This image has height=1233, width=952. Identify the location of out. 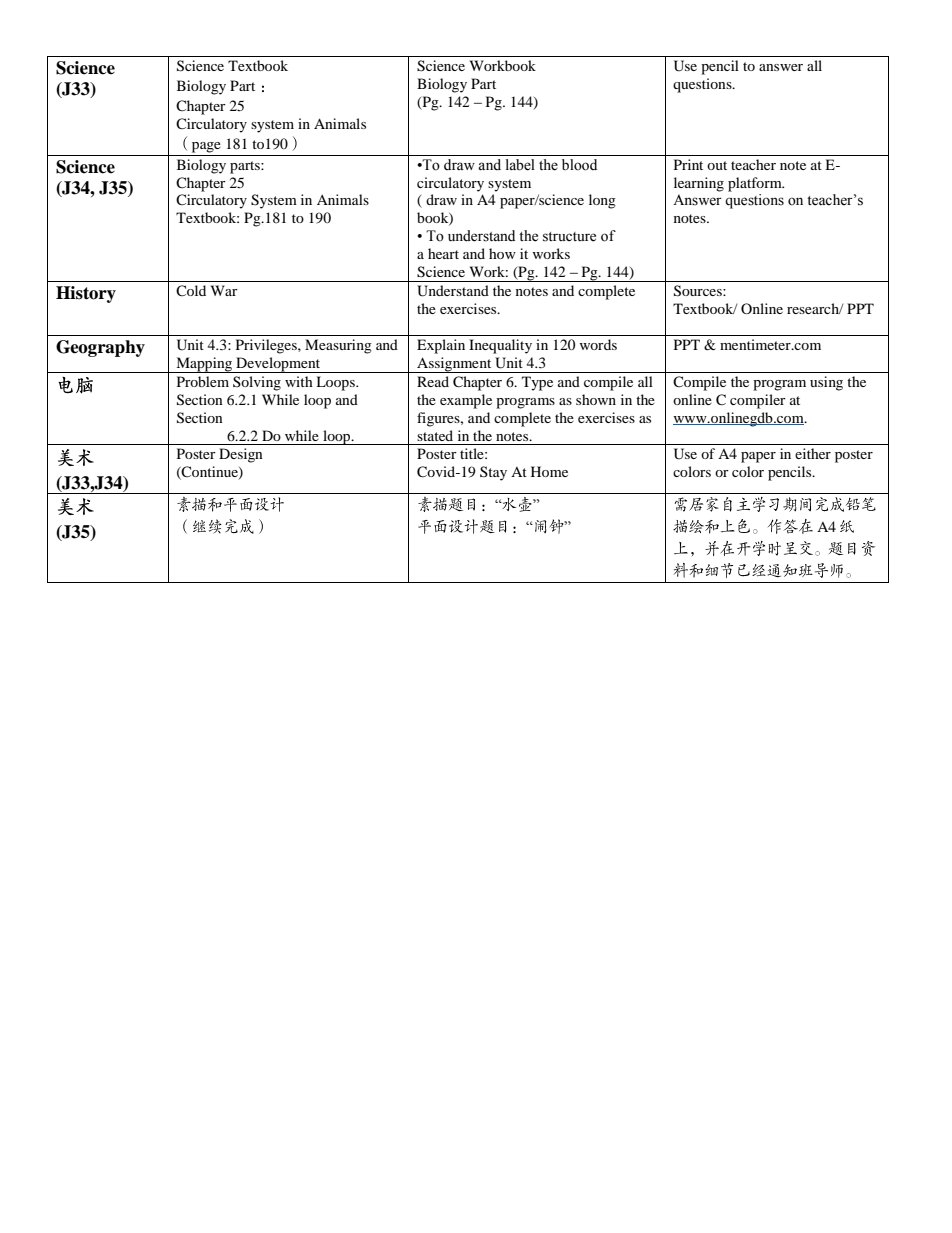
(717, 165).
